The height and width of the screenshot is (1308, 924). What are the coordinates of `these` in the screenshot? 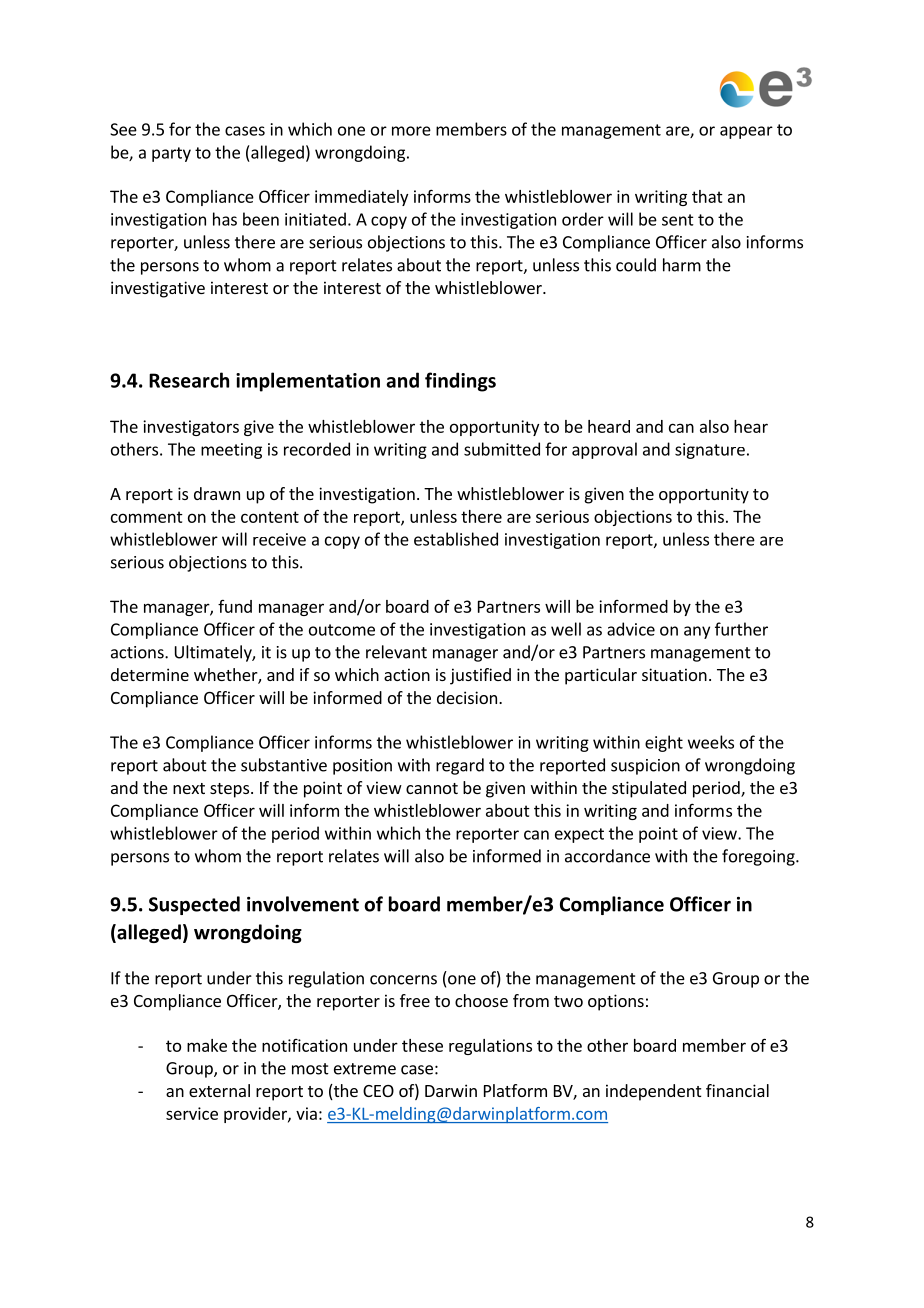 It's located at (422, 1045).
